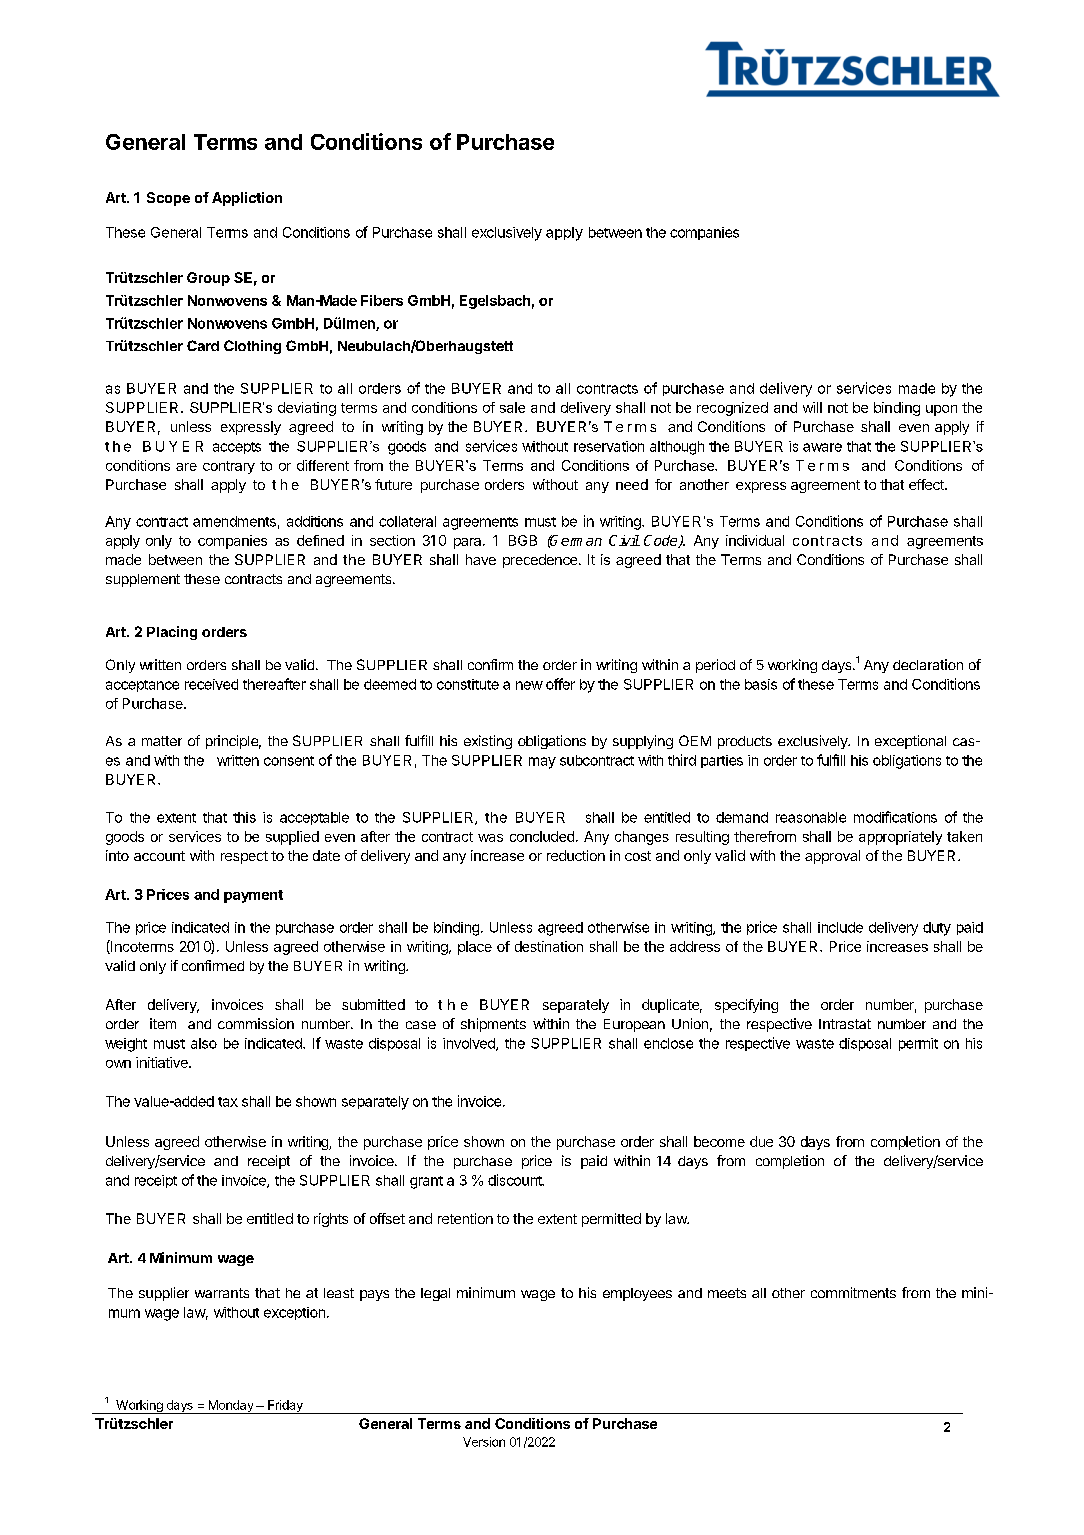 The height and width of the screenshot is (1535, 1084). Describe the element at coordinates (542, 836) in the screenshot. I see `concluded` at that location.
